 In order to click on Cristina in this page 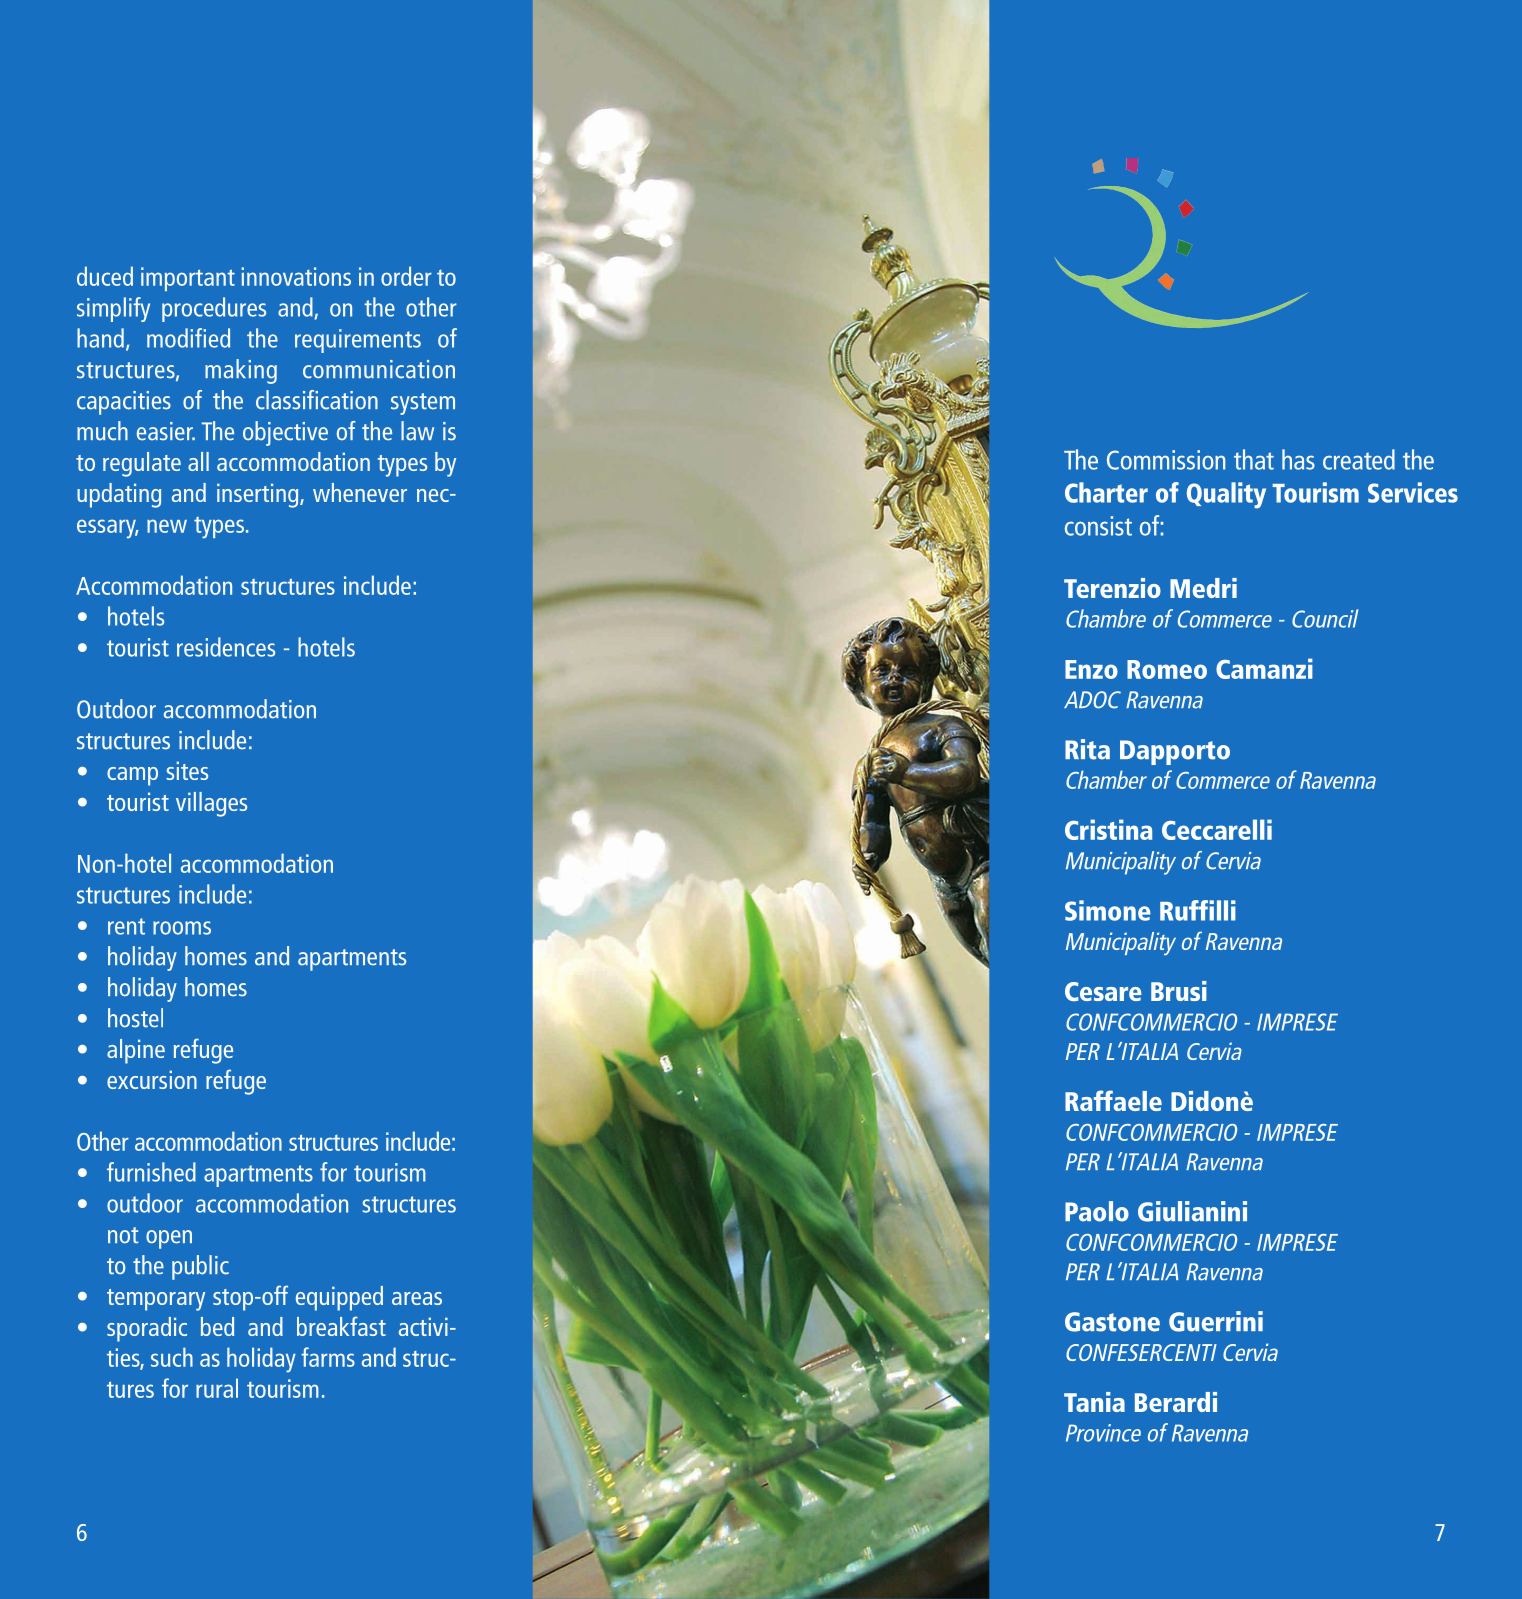, I will do `click(1108, 829)`.
